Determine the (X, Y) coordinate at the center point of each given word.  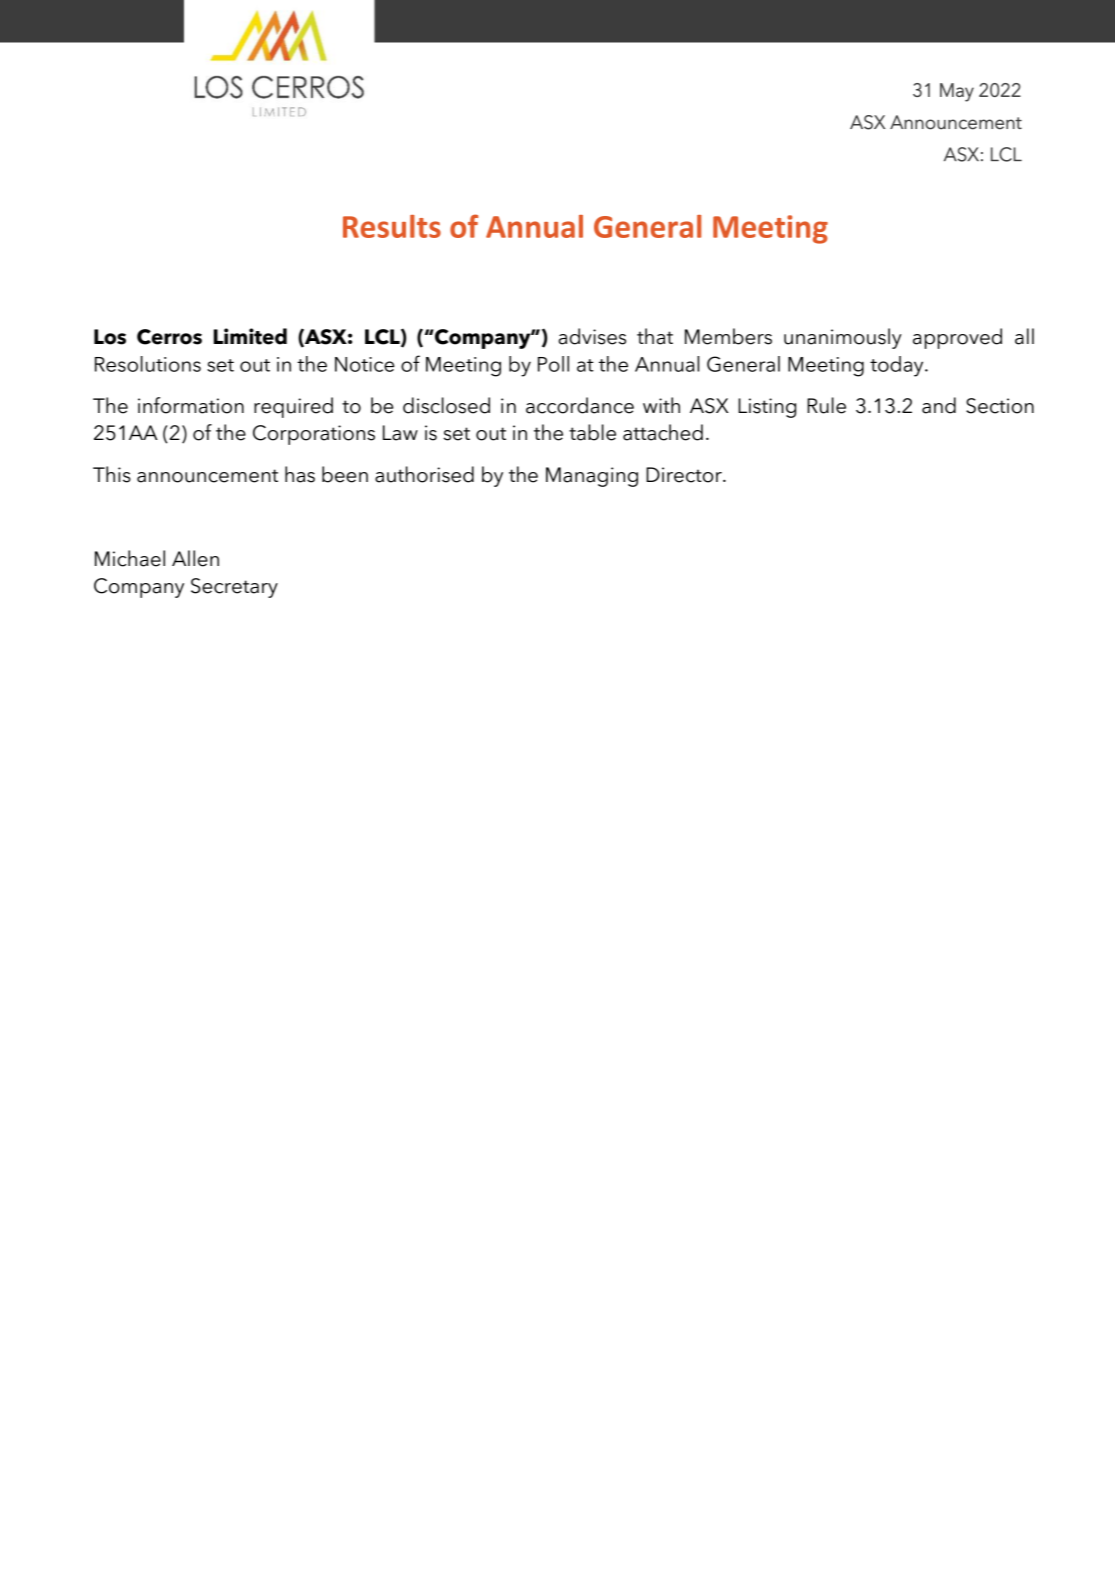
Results (392, 226)
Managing (592, 477)
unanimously (843, 338)
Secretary (234, 588)
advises (592, 336)
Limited (250, 336)
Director (685, 475)
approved (957, 338)
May (957, 92)
